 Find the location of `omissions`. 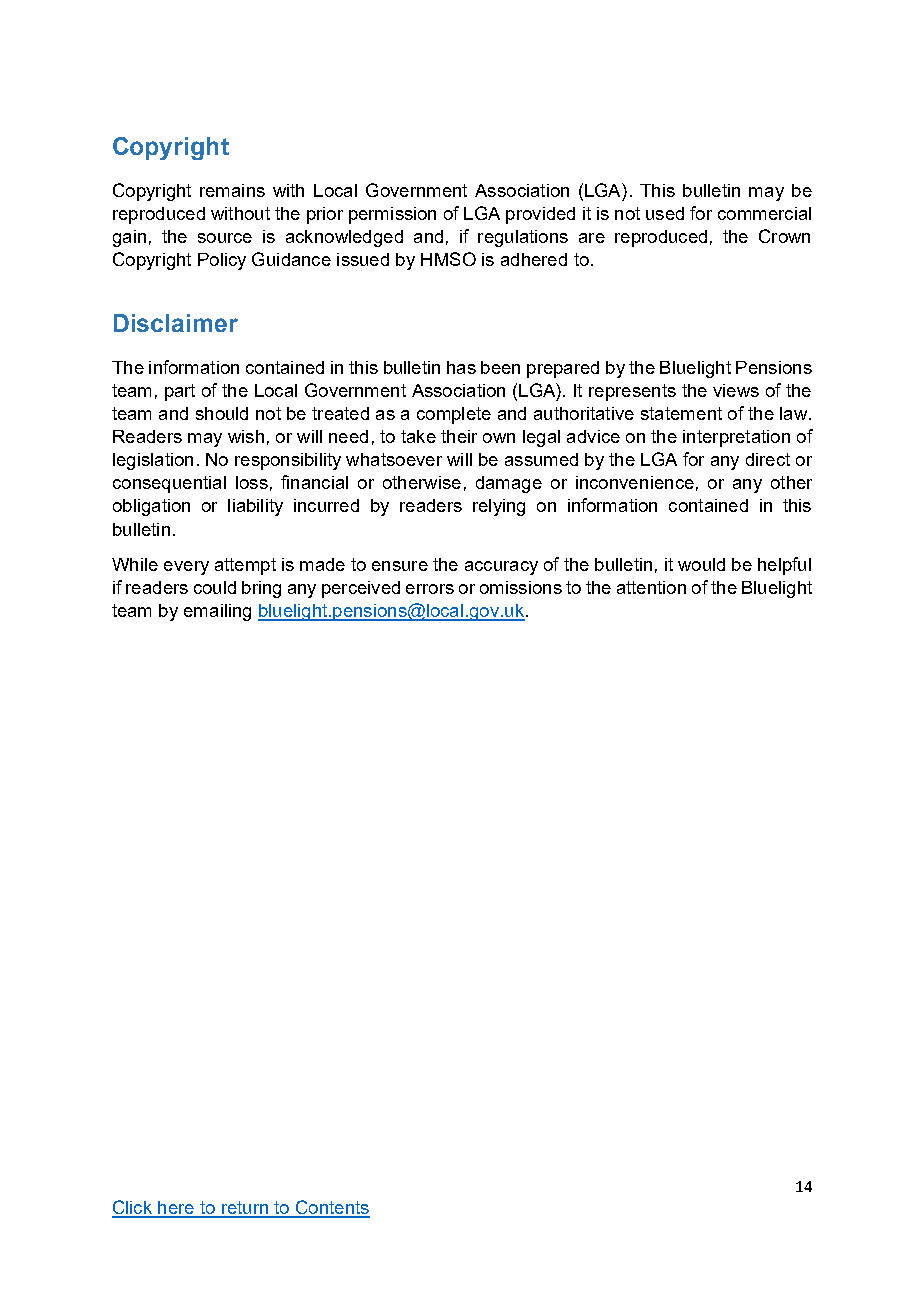

omissions is located at coordinates (521, 587).
